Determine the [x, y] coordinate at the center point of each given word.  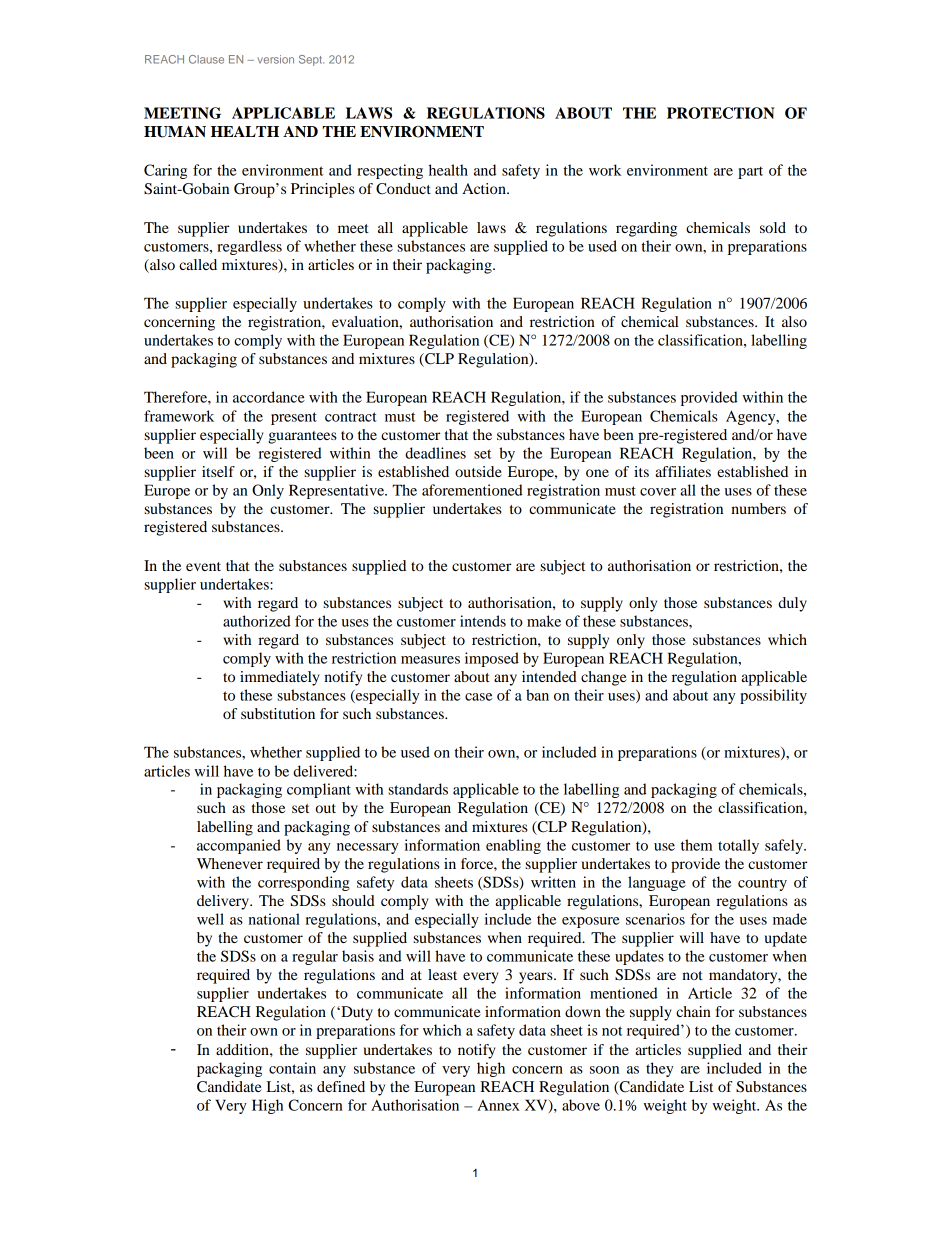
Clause [206, 59]
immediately [279, 678]
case [478, 697]
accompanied [239, 846]
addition [243, 1049]
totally [738, 846]
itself [218, 471]
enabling [513, 846]
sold [773, 227]
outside [478, 471]
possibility [773, 696]
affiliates [683, 471]
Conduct [403, 189]
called [198, 264]
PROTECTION [721, 113]
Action [485, 188]
